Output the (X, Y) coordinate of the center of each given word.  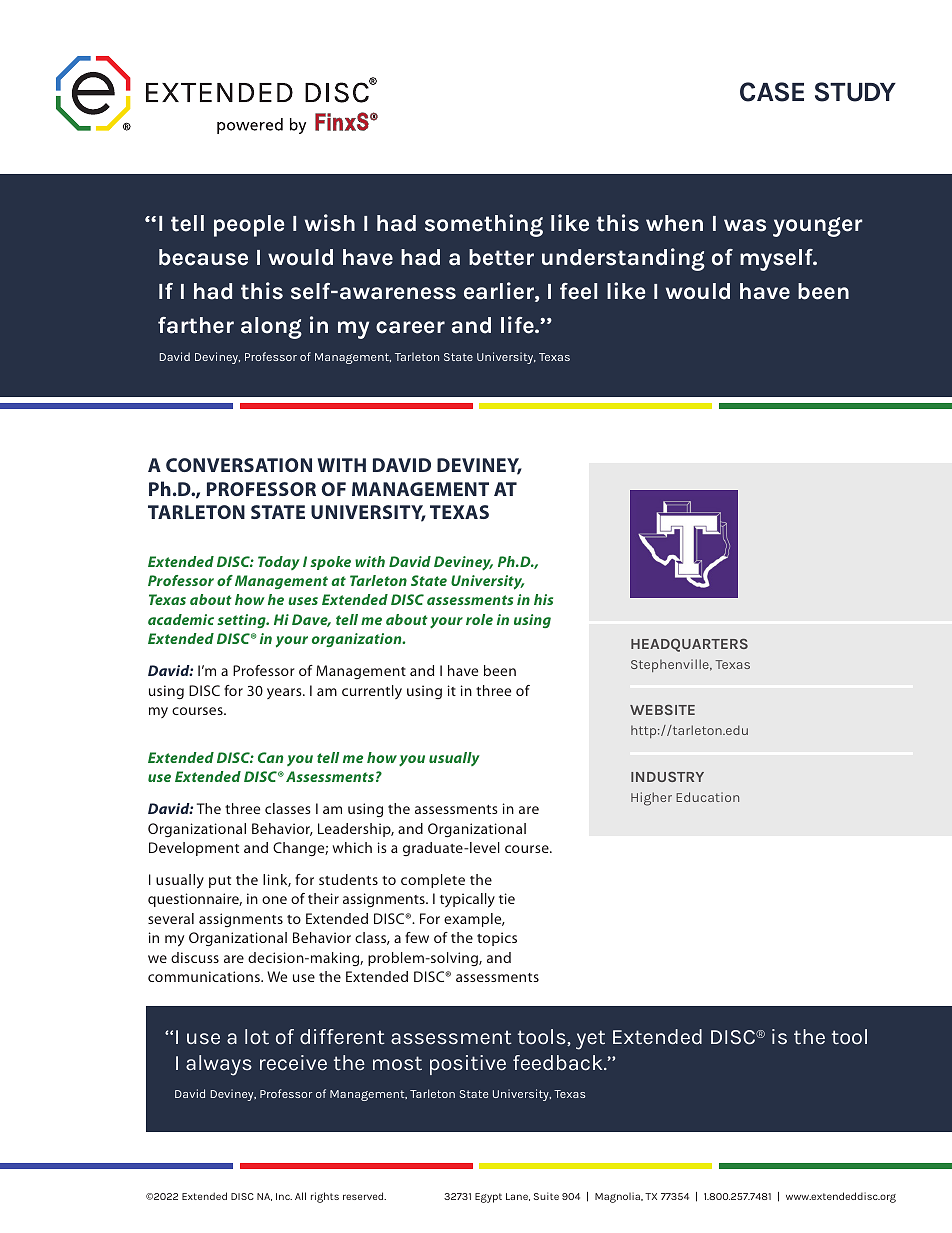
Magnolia (618, 1197)
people (249, 226)
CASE (772, 92)
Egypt (488, 1198)
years (285, 693)
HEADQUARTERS (689, 645)
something (484, 225)
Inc (284, 1196)
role (479, 619)
